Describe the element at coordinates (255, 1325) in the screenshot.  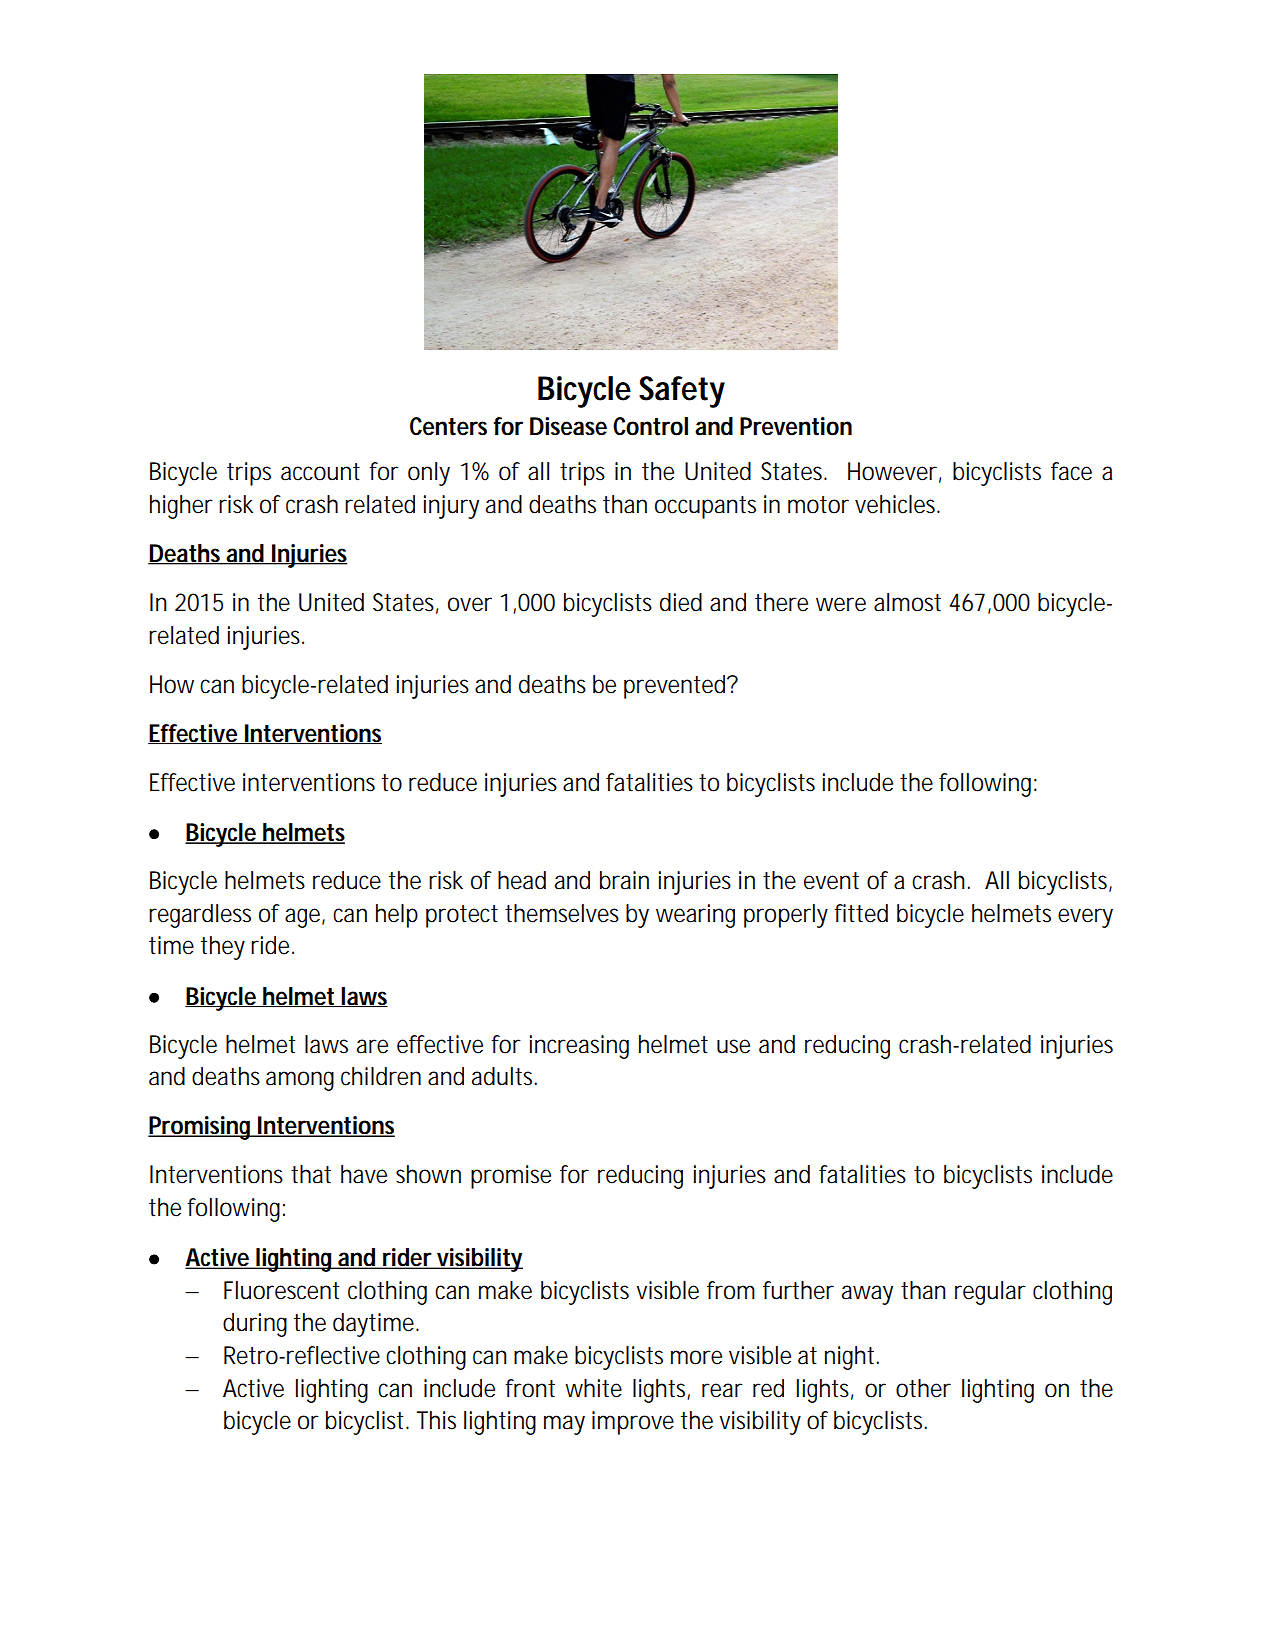
I see `during` at that location.
